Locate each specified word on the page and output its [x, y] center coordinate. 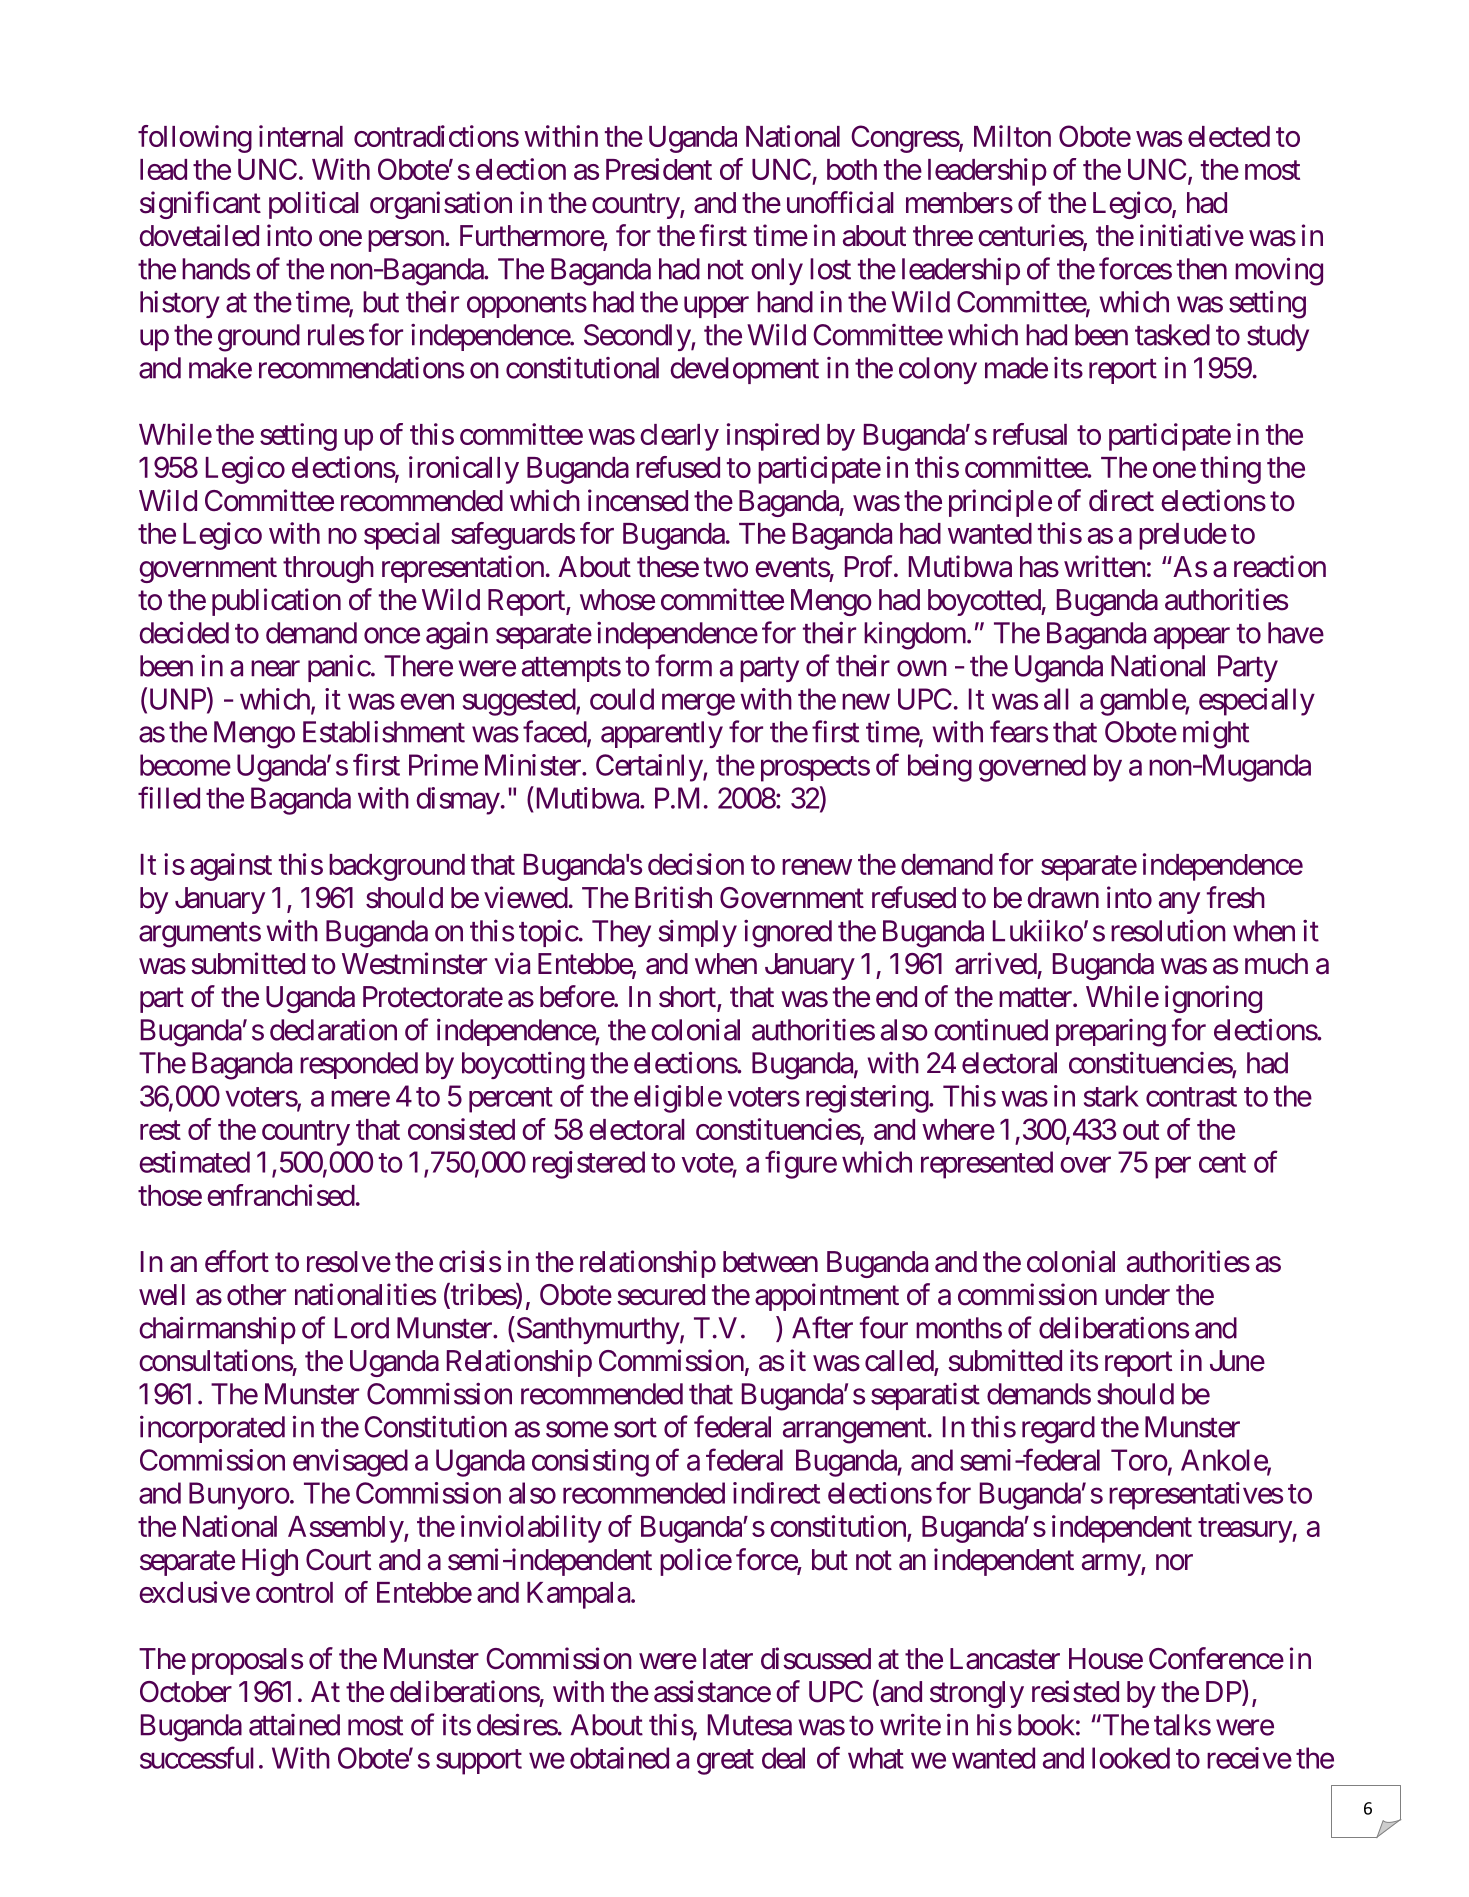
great [725, 1762]
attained [294, 1725]
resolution [1168, 930]
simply [698, 933]
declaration [333, 1030]
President [659, 169]
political [314, 205]
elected [1229, 136]
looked [1131, 1758]
